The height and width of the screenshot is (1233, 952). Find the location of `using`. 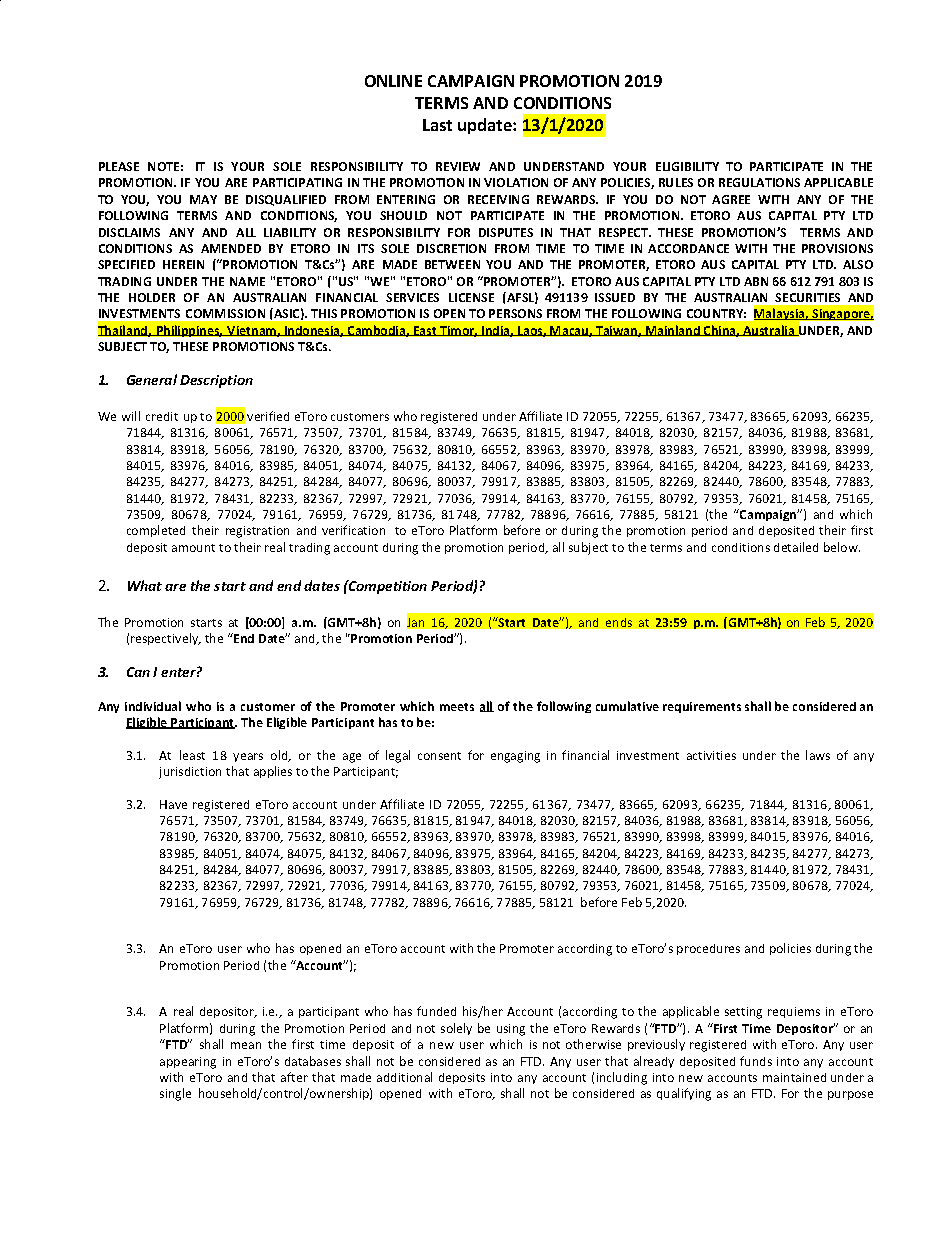

using is located at coordinates (511, 1030).
